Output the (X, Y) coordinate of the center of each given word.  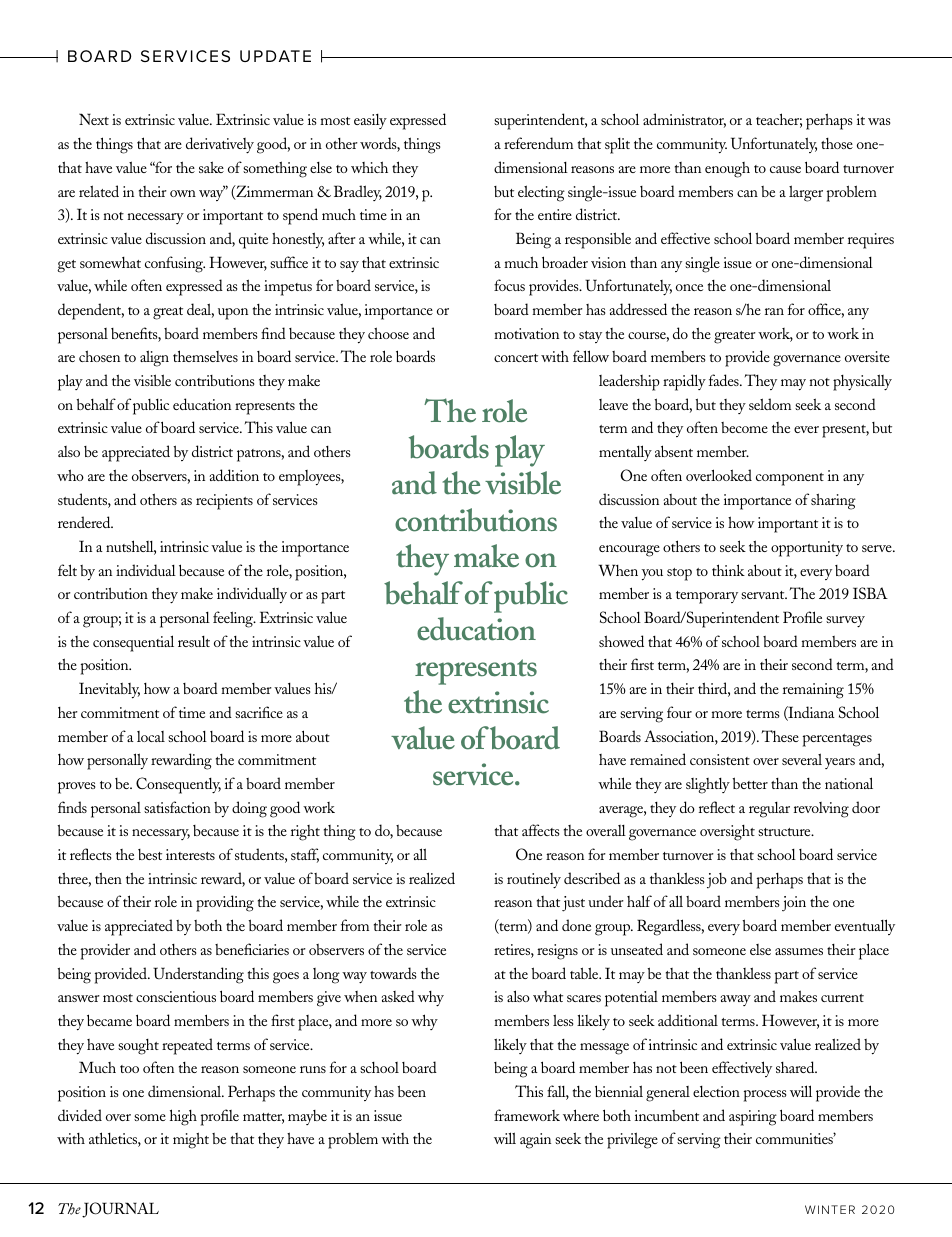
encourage (629, 551)
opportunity (807, 549)
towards (393, 973)
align (154, 358)
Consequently (178, 785)
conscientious (176, 996)
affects (540, 830)
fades (725, 380)
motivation (526, 333)
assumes (799, 951)
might (191, 1140)
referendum (538, 143)
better (750, 783)
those (837, 143)
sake (211, 167)
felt (67, 570)
